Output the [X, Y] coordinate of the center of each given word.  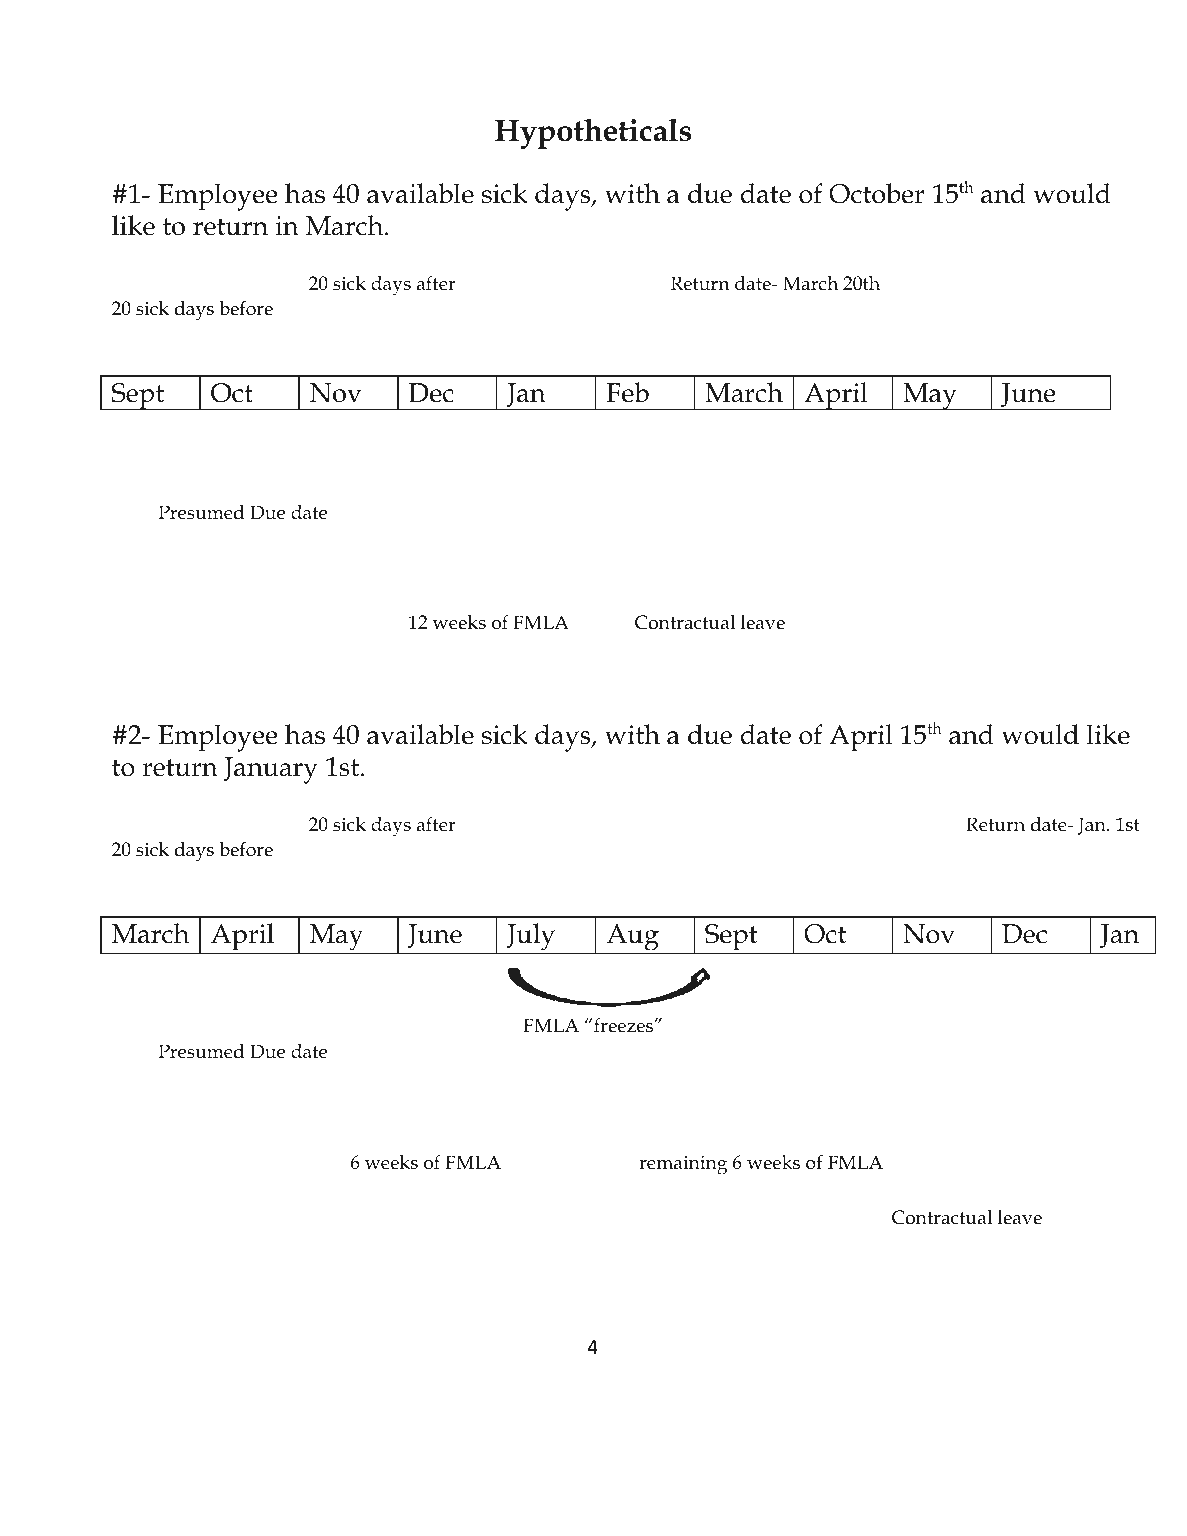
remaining [683, 1165]
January [271, 770]
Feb [627, 392]
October [876, 193]
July [531, 938]
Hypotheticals [593, 133]
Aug [632, 939]
